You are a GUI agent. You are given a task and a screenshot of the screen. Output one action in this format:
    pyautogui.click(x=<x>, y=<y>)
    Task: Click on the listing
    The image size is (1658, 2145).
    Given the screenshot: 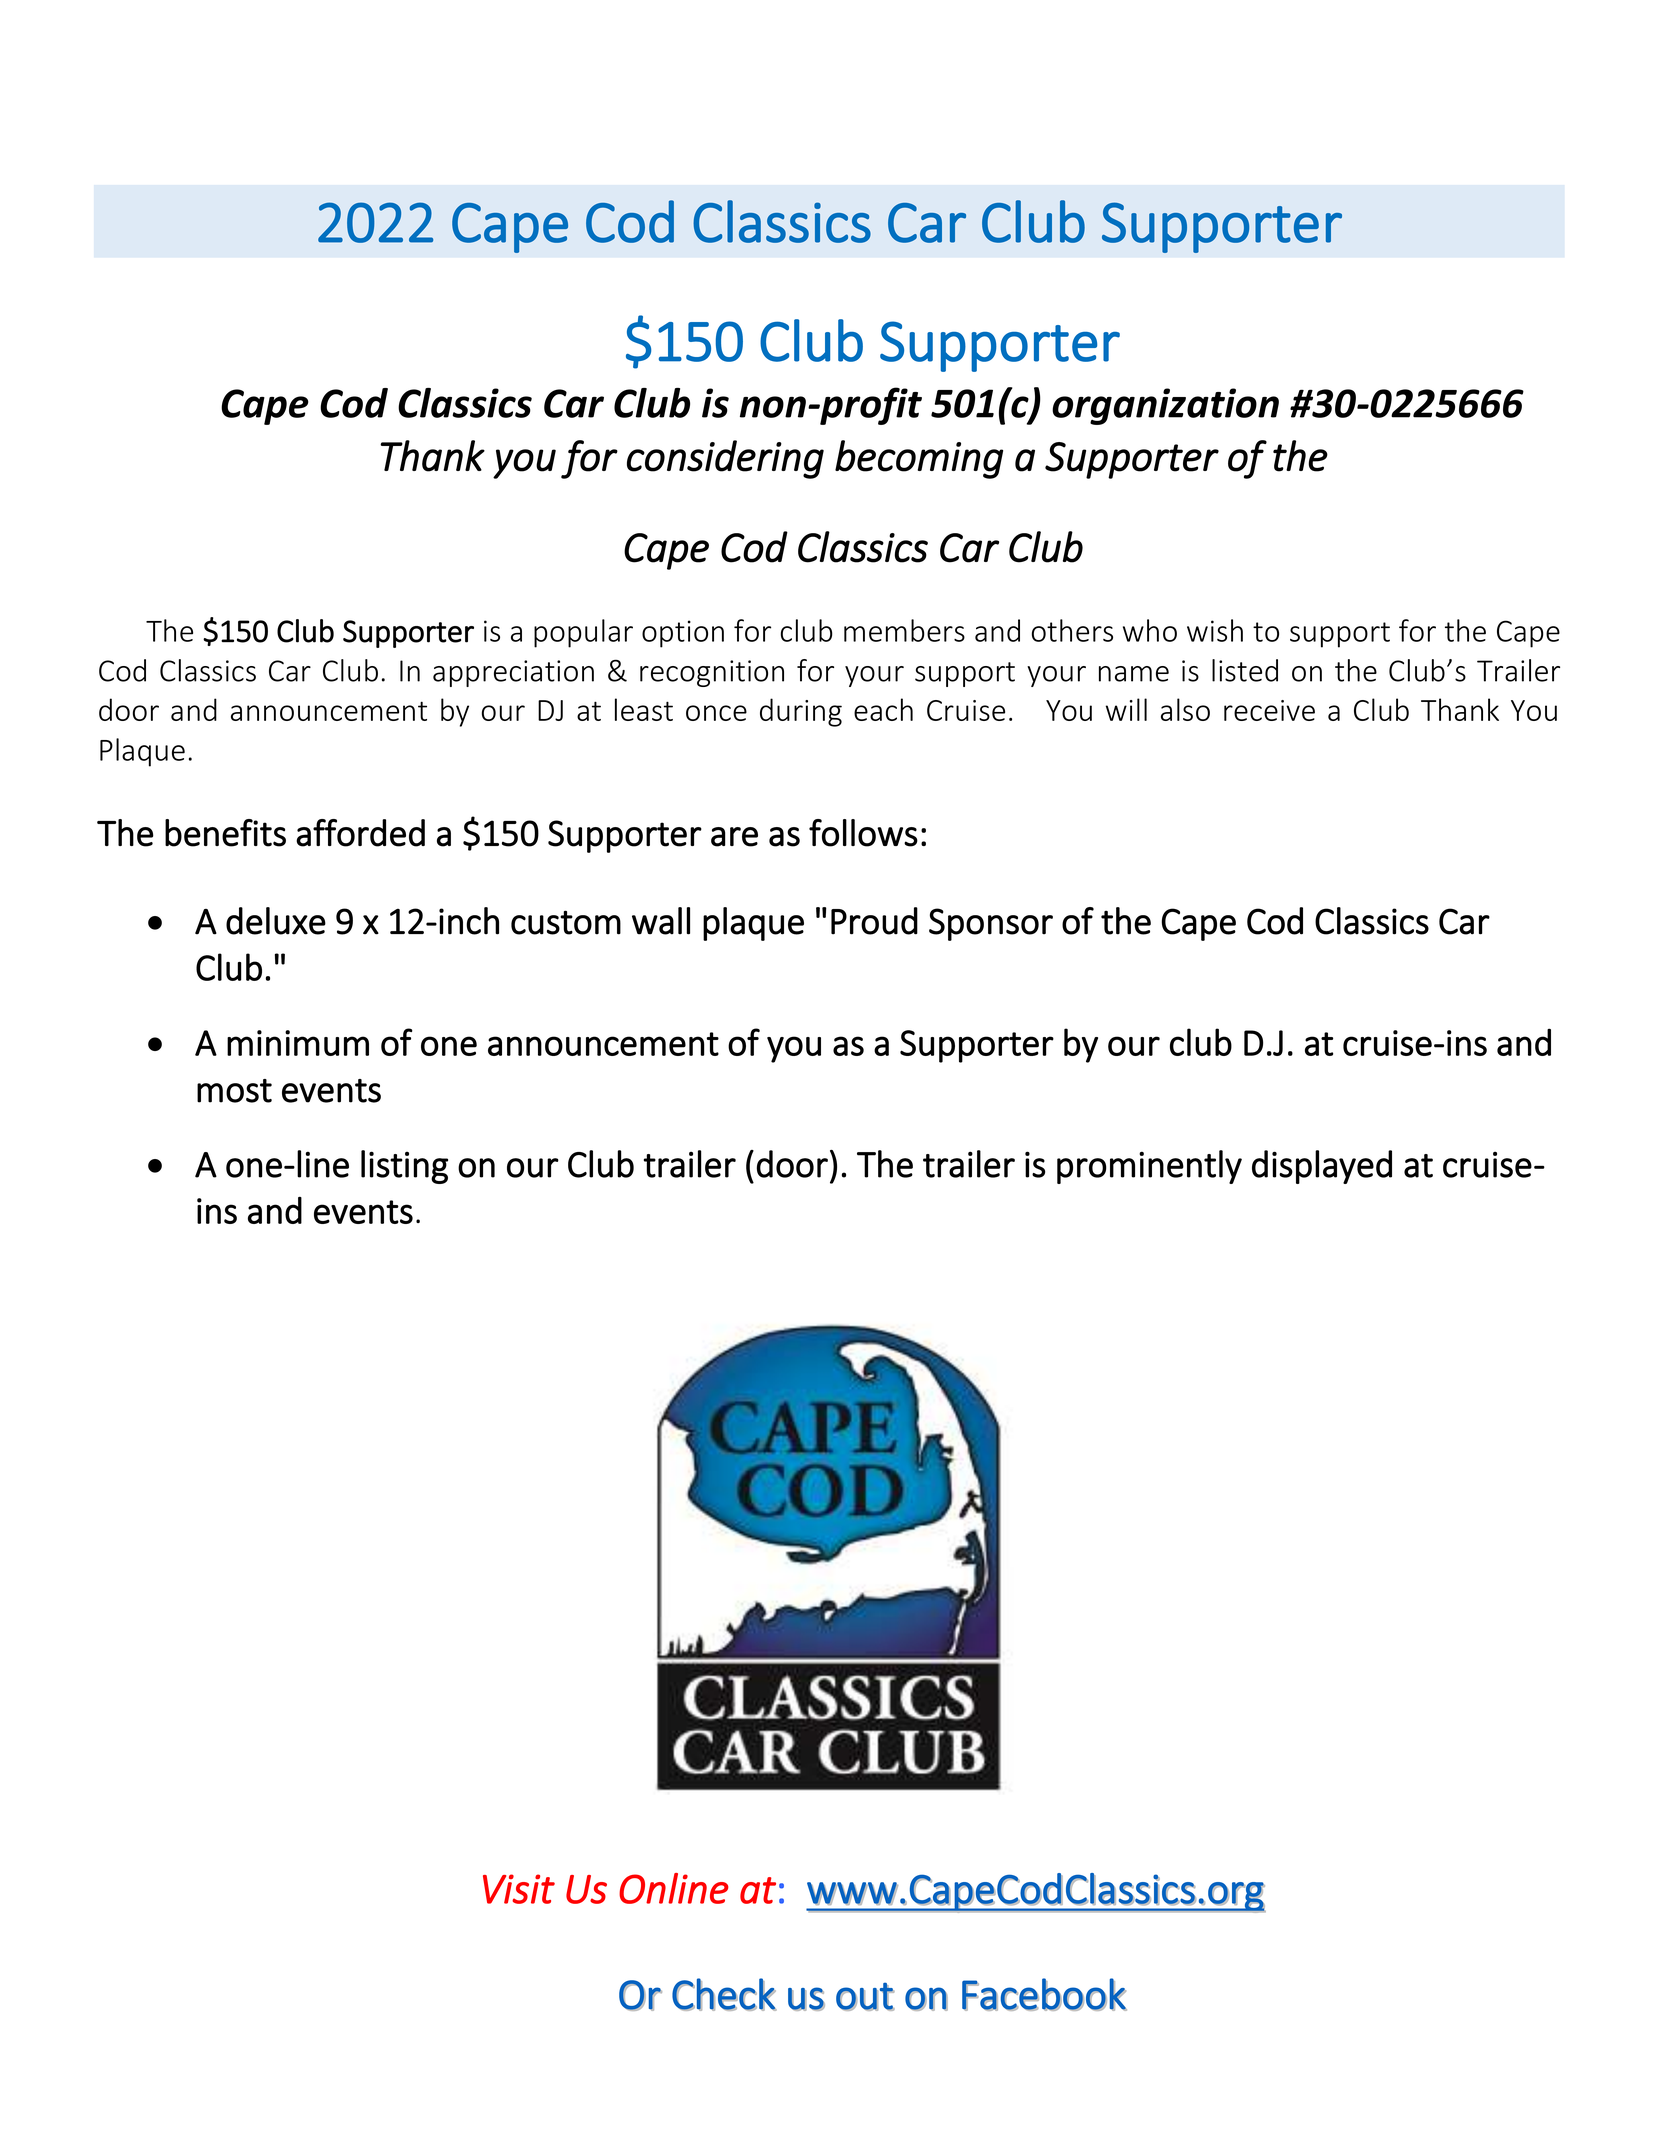 What is the action you would take?
    pyautogui.click(x=404, y=1167)
